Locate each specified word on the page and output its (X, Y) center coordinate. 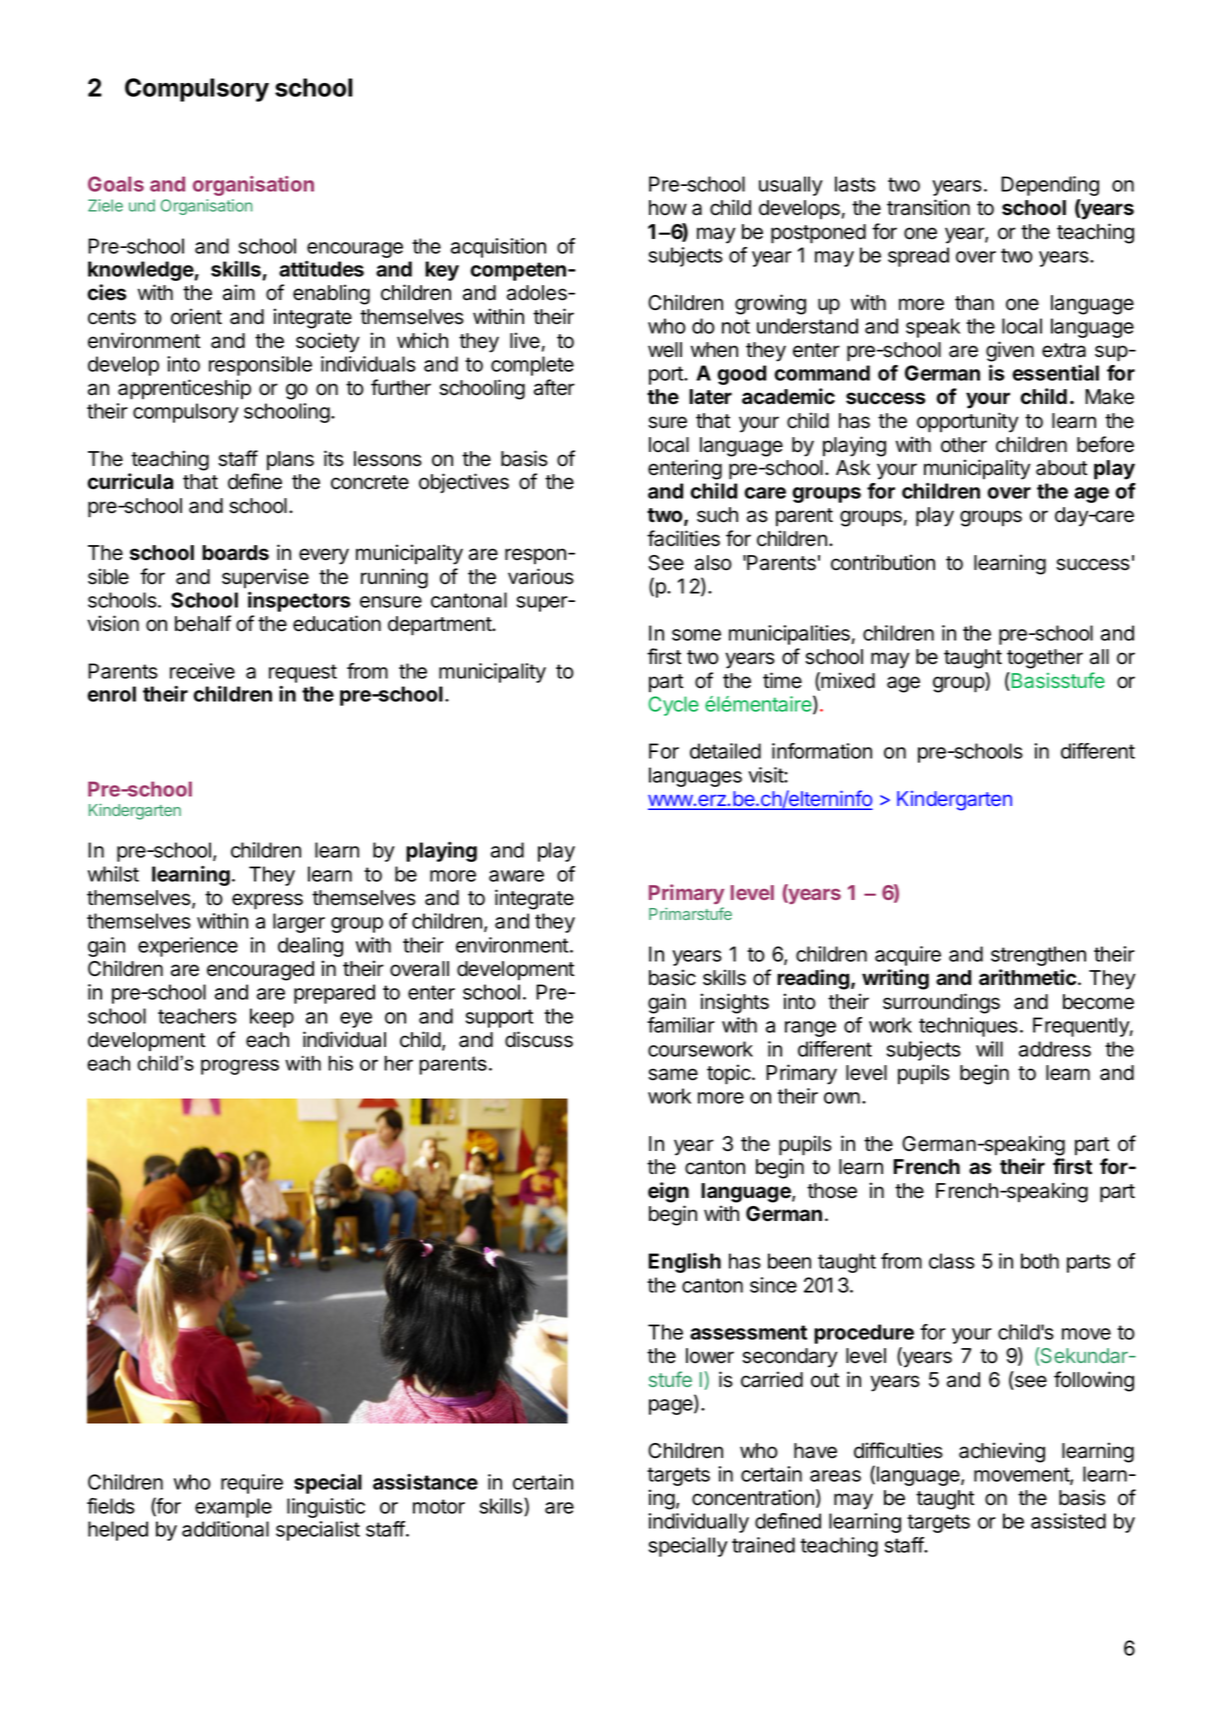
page (672, 1407)
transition (928, 207)
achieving (1002, 1452)
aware (516, 876)
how (668, 208)
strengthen (1038, 956)
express (267, 901)
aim (239, 292)
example (233, 1508)
